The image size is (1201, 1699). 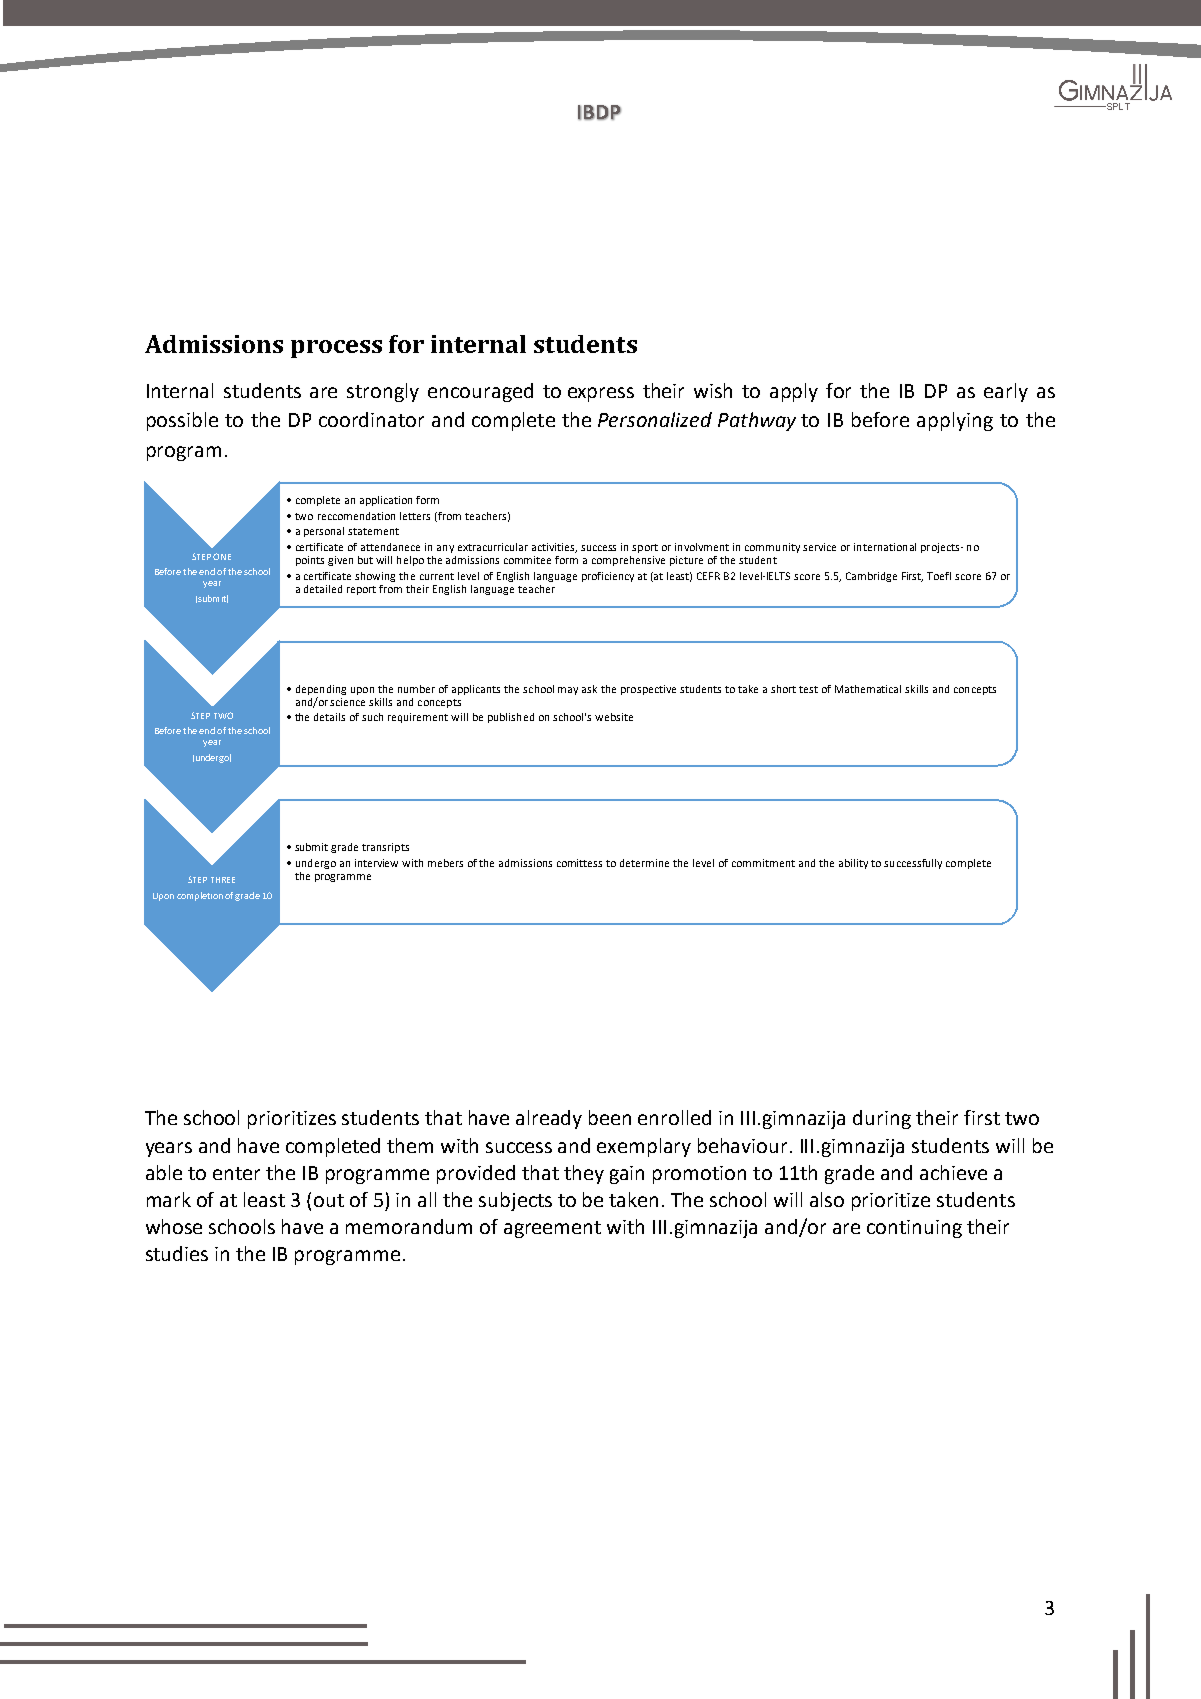 What do you see at coordinates (336, 349) in the screenshot?
I see `process` at bounding box center [336, 349].
